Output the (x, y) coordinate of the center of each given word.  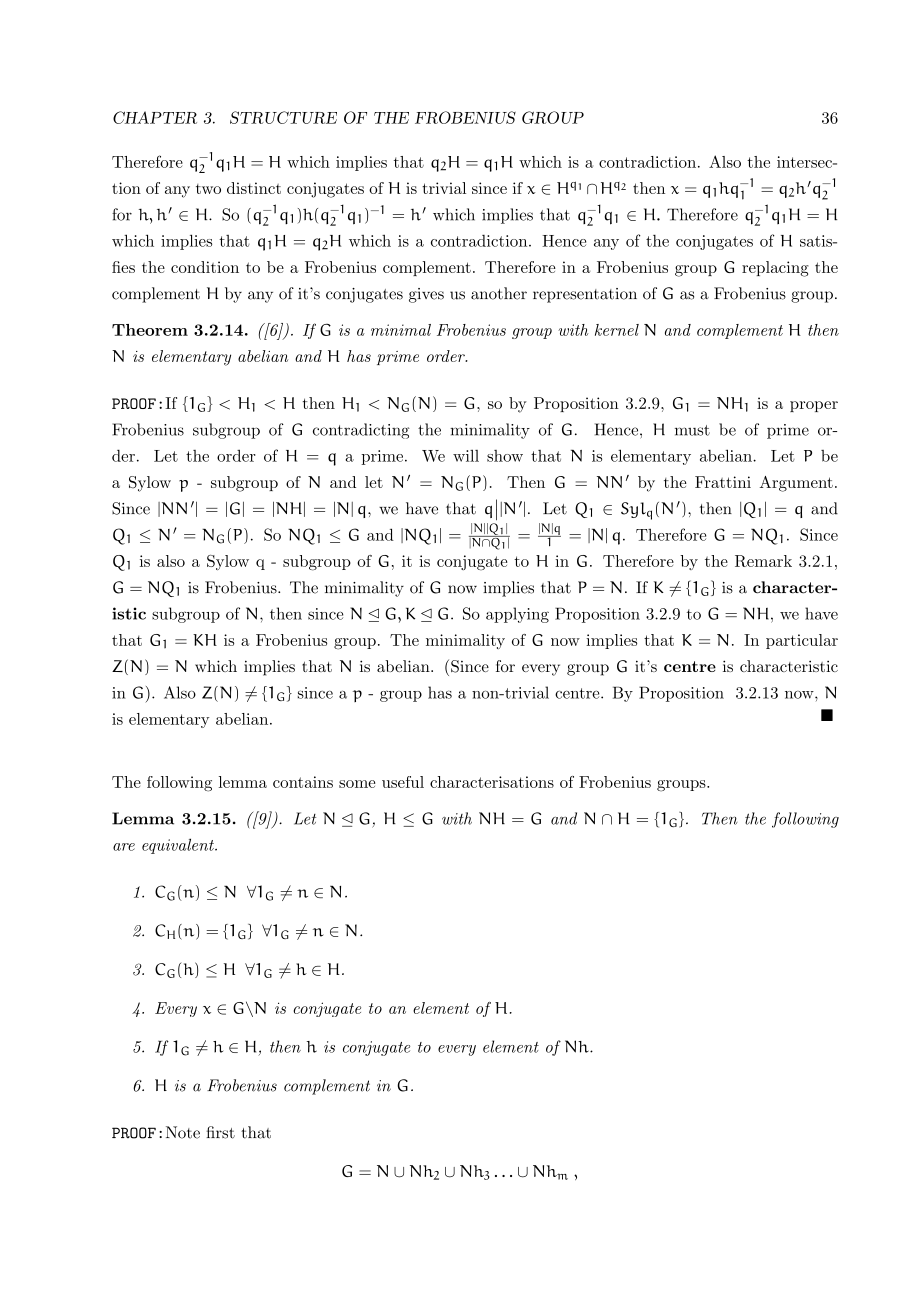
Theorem (150, 330)
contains (303, 782)
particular (802, 641)
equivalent (179, 846)
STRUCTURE (283, 117)
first (220, 1132)
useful (403, 782)
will (466, 455)
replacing (775, 269)
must (692, 430)
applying (517, 615)
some (357, 784)
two (208, 189)
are (124, 847)
